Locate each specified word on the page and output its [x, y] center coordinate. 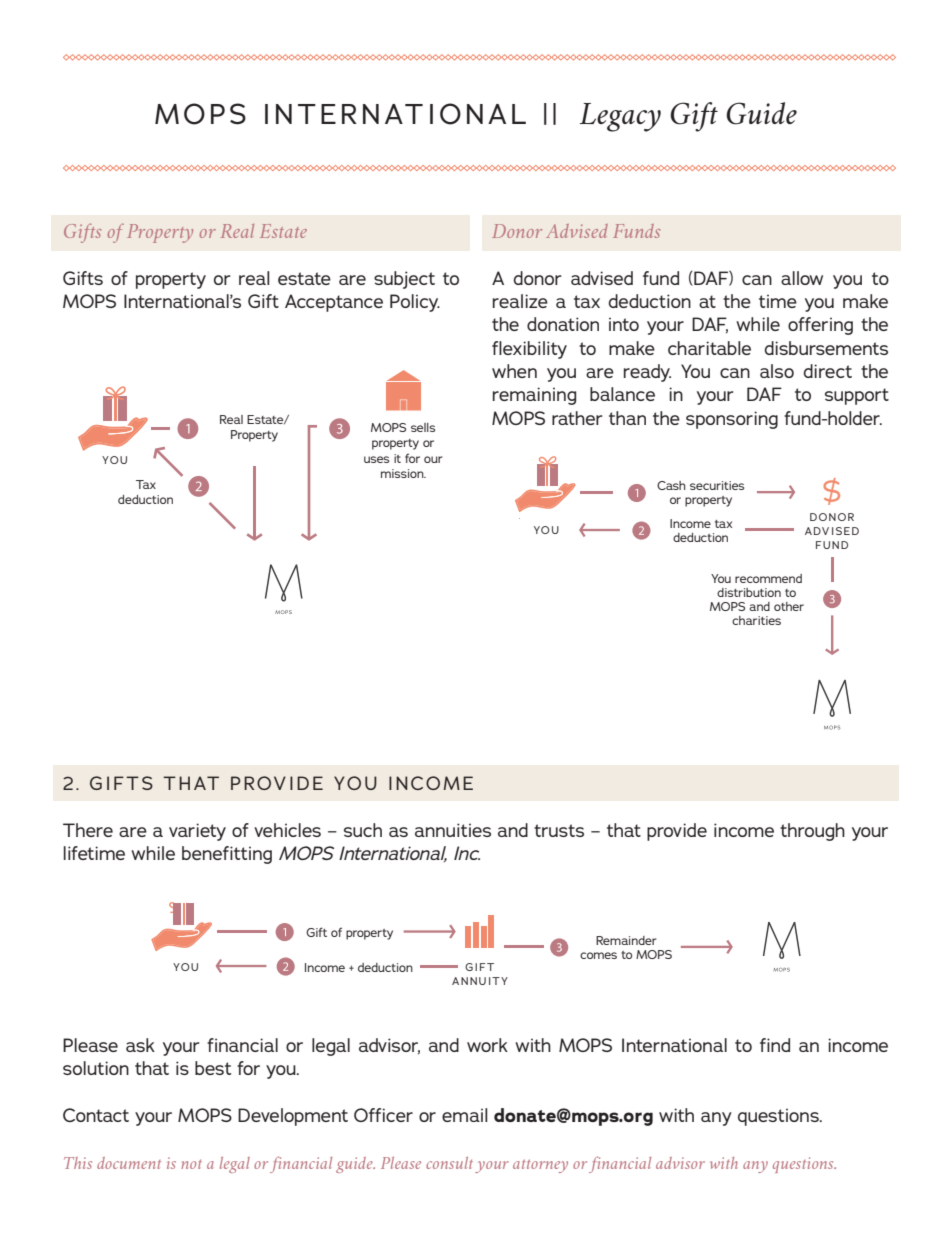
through [812, 832]
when [514, 371]
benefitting [227, 855]
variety [197, 832]
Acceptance [334, 303]
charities [756, 620]
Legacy [620, 117]
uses [376, 459]
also [777, 371]
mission [403, 473]
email [465, 1115]
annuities [453, 830]
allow [802, 278]
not [191, 1164]
